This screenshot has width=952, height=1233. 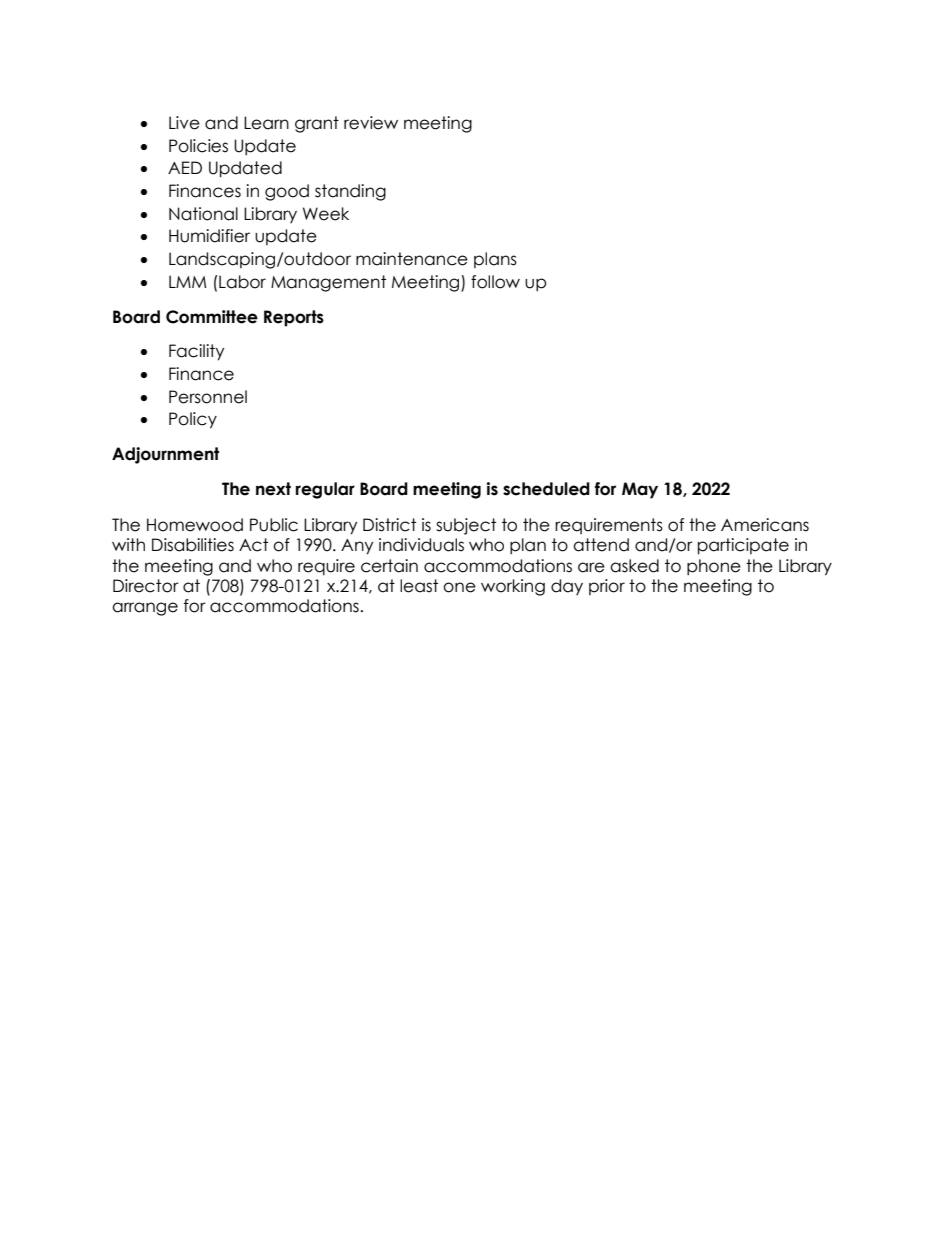 What do you see at coordinates (198, 146) in the screenshot?
I see `Policies` at bounding box center [198, 146].
